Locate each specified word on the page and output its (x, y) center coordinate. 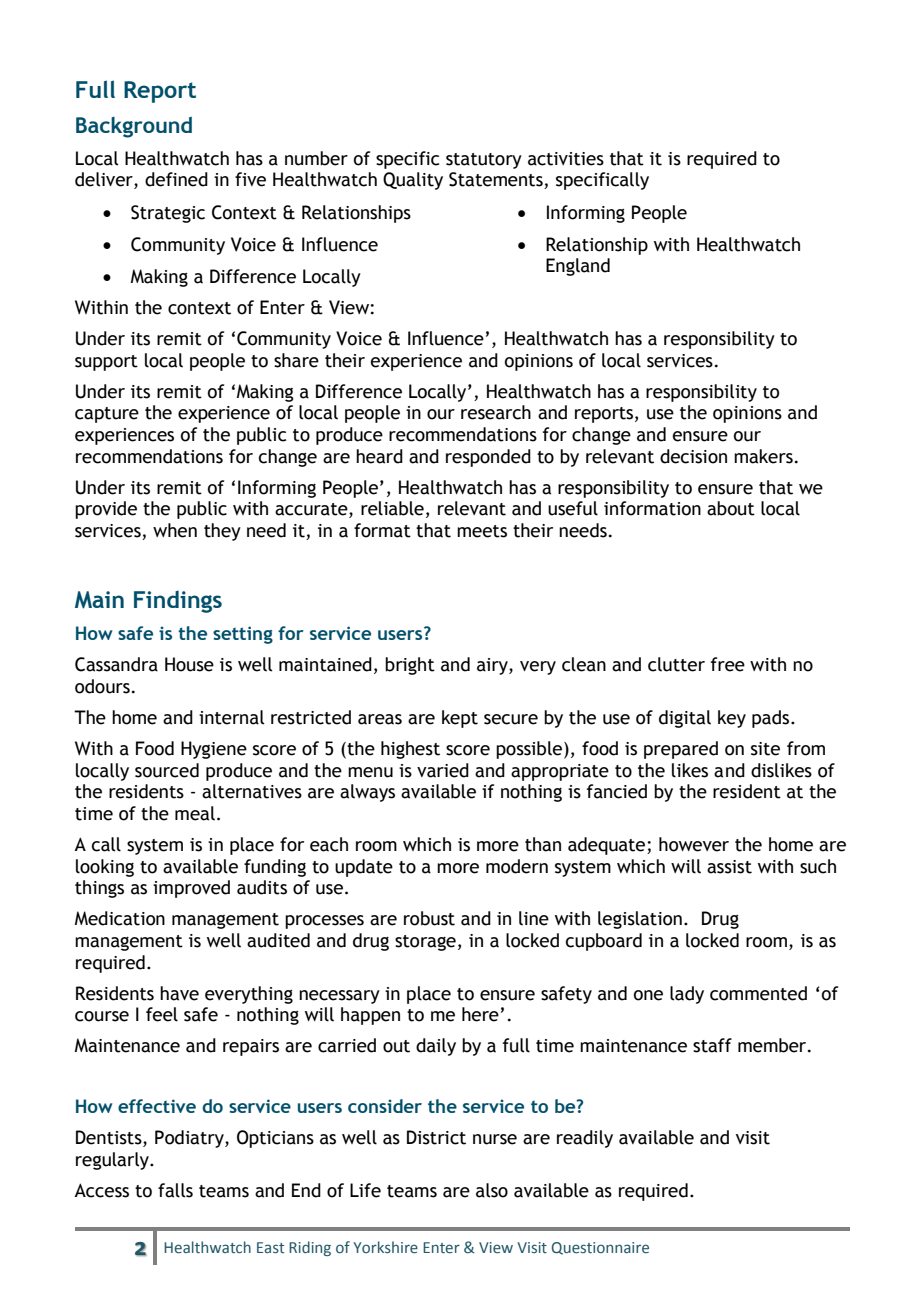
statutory (484, 161)
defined (176, 179)
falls (175, 1190)
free (728, 664)
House (189, 664)
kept (460, 719)
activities (566, 159)
